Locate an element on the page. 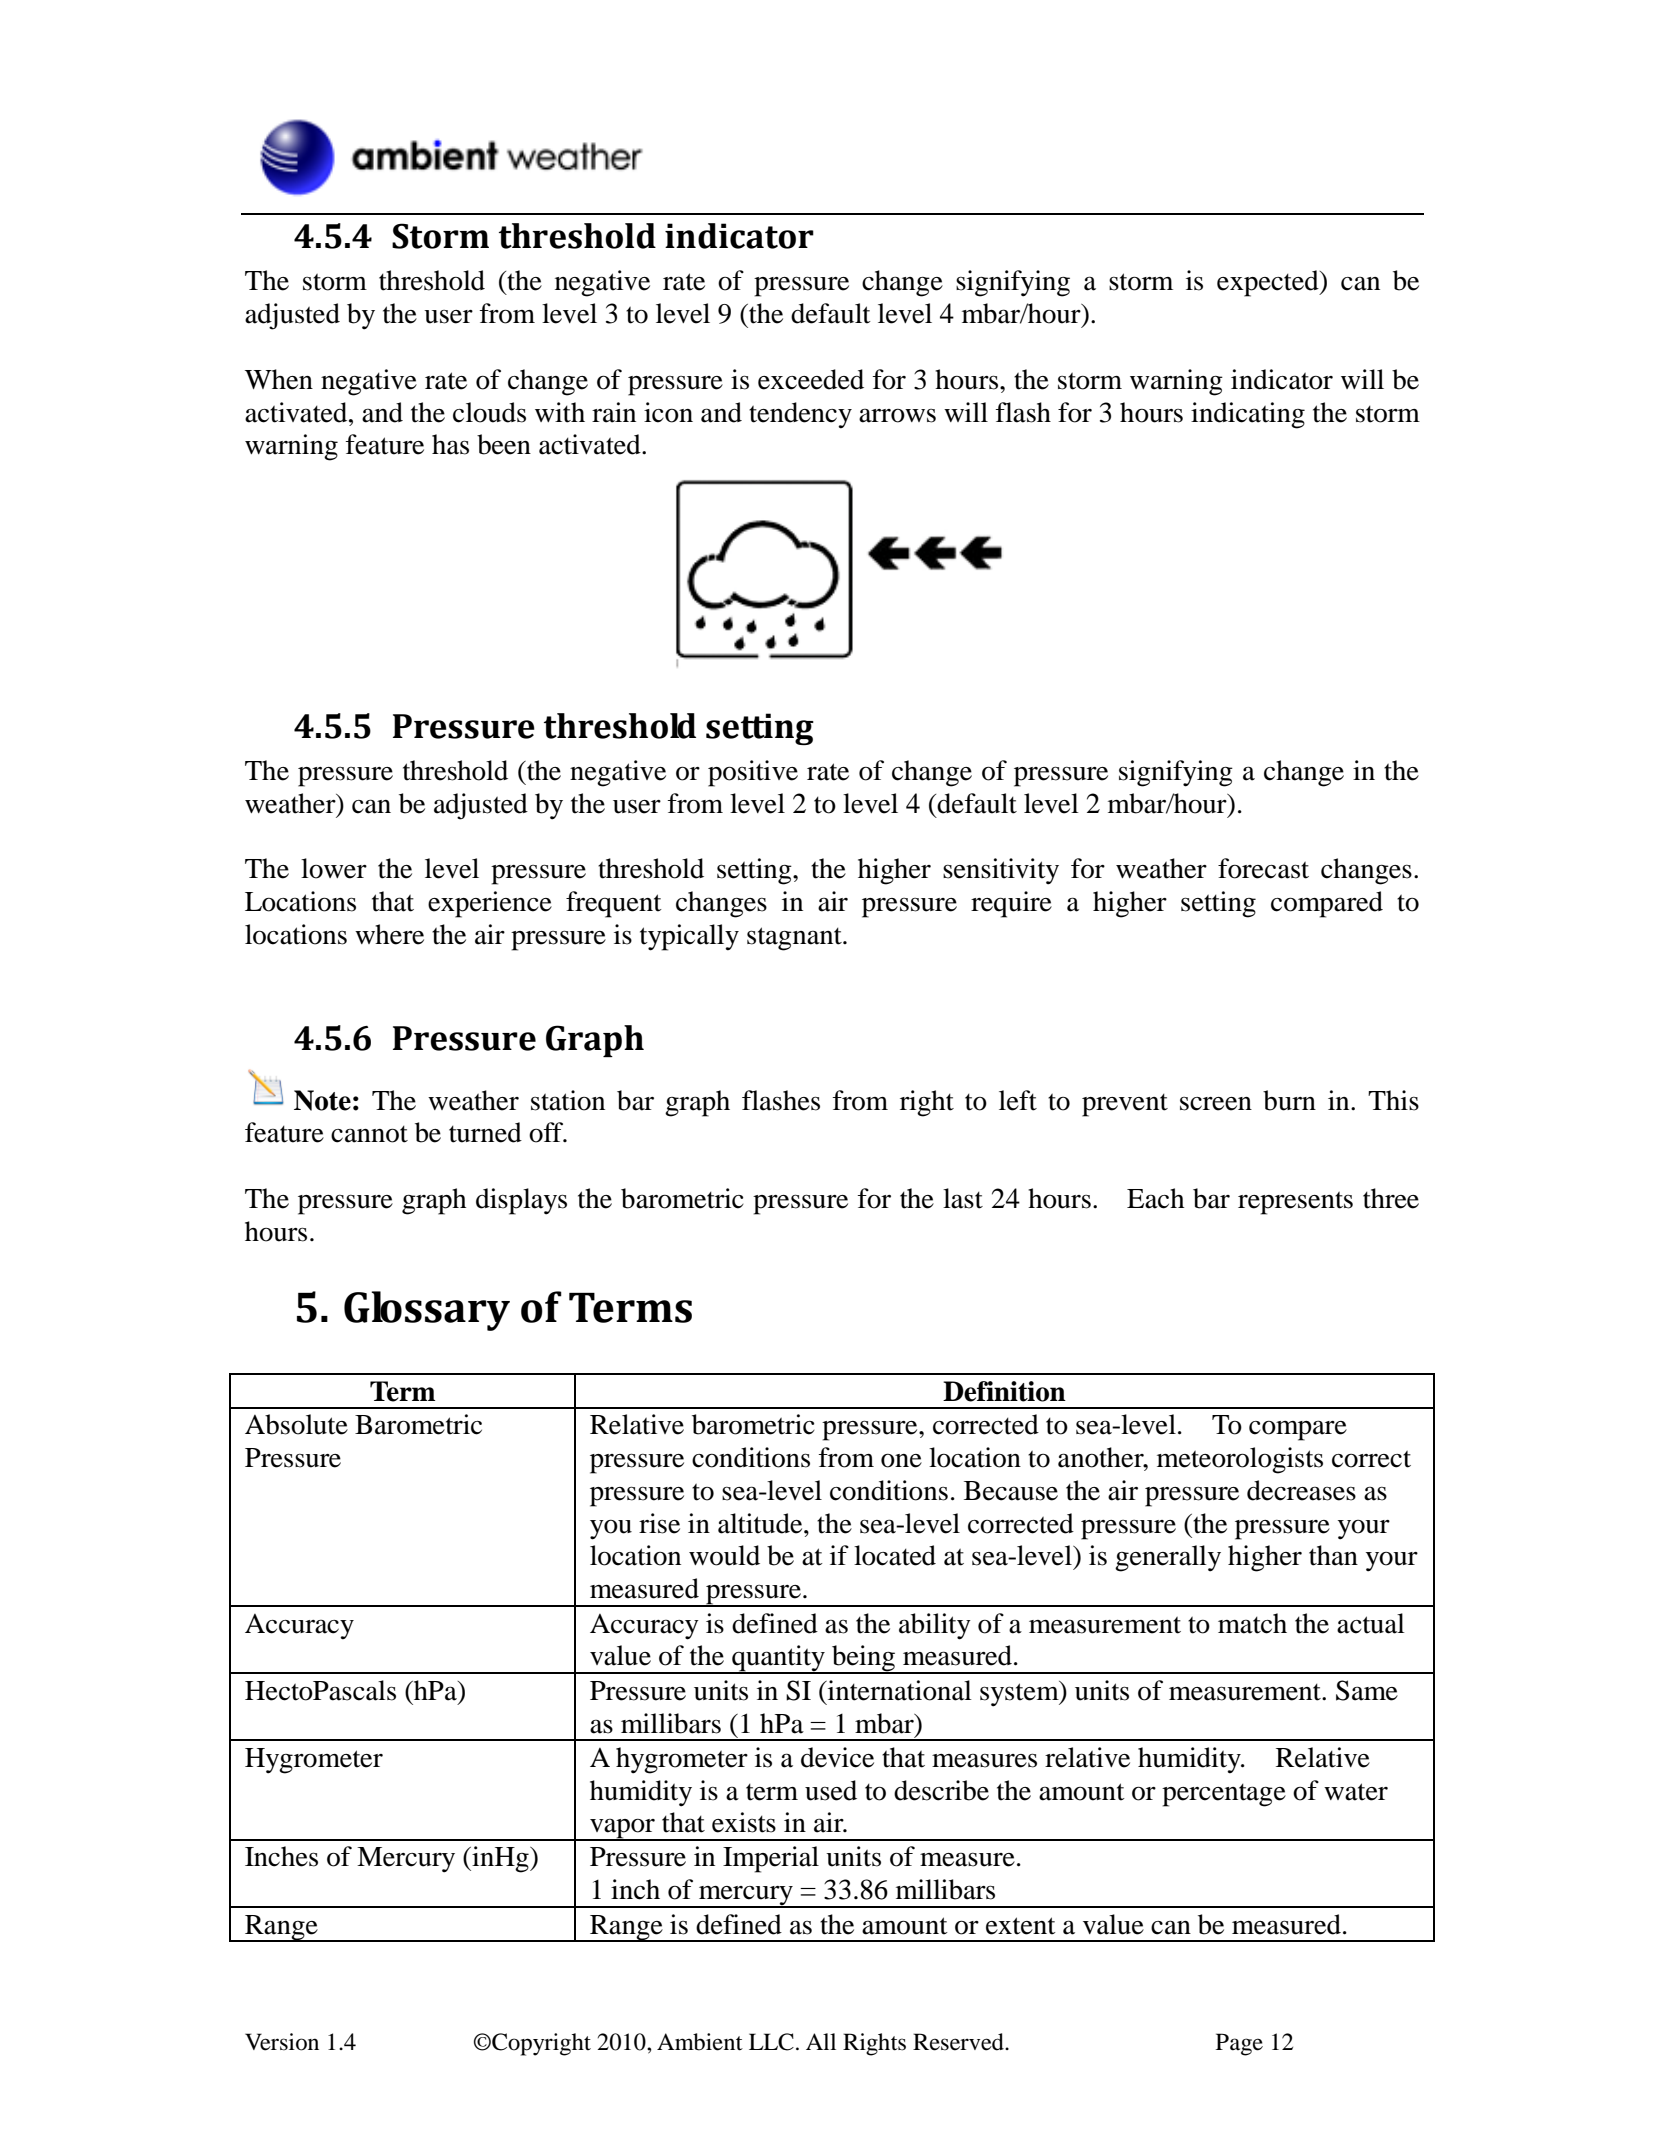 The height and width of the page is (2154, 1664). expected is located at coordinates (1269, 283).
